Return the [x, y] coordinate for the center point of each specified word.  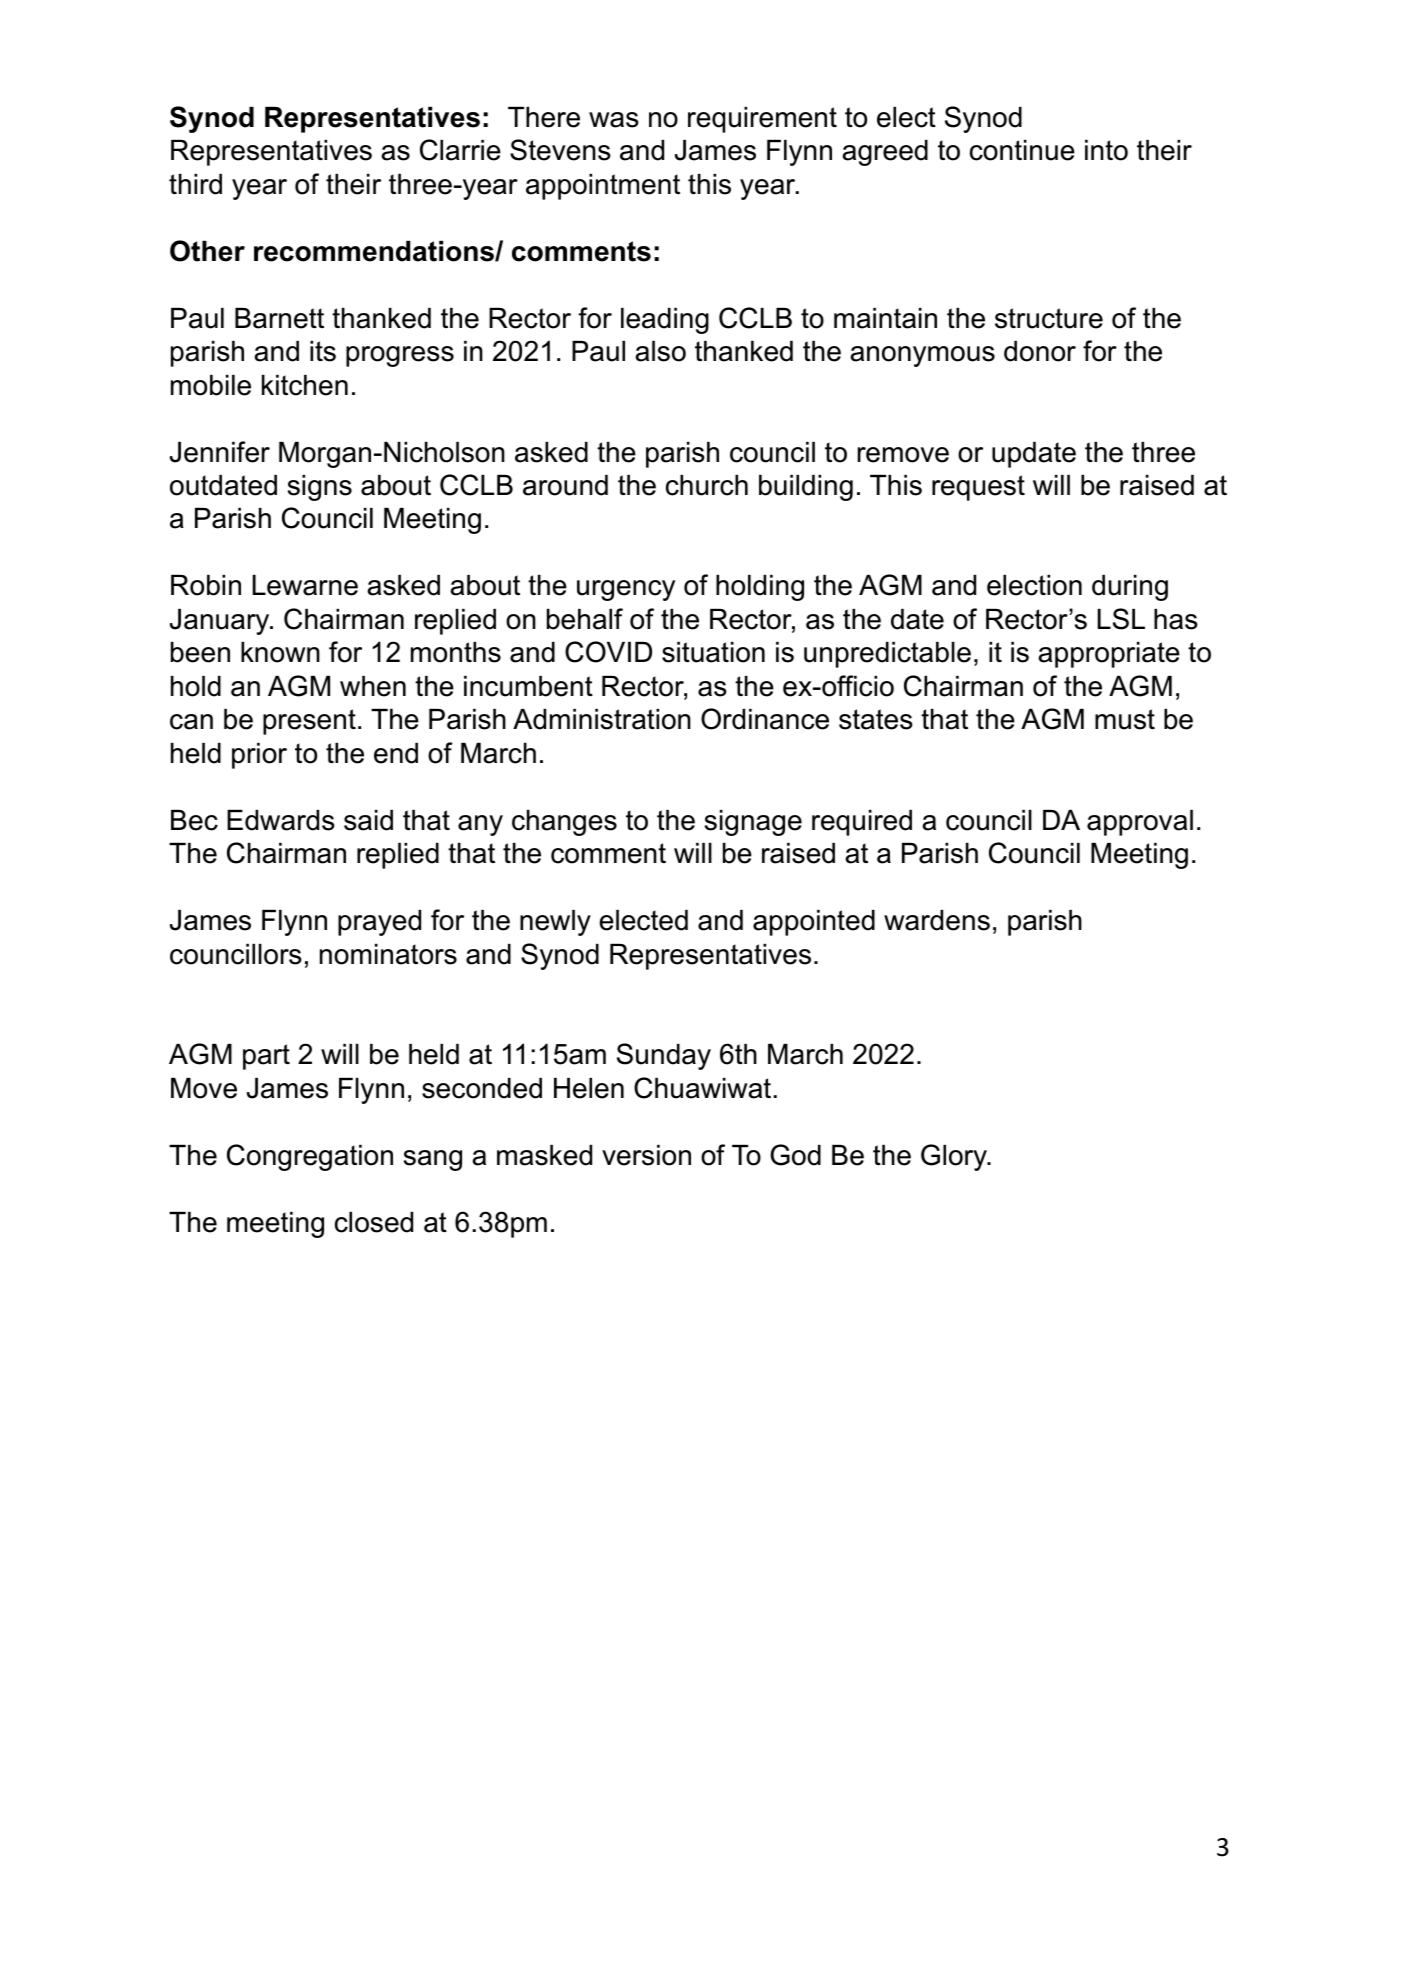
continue [1022, 150]
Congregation [310, 1157]
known [280, 652]
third [195, 184]
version [646, 1155]
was [614, 120]
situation [713, 652]
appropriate [1109, 655]
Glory [955, 1157]
